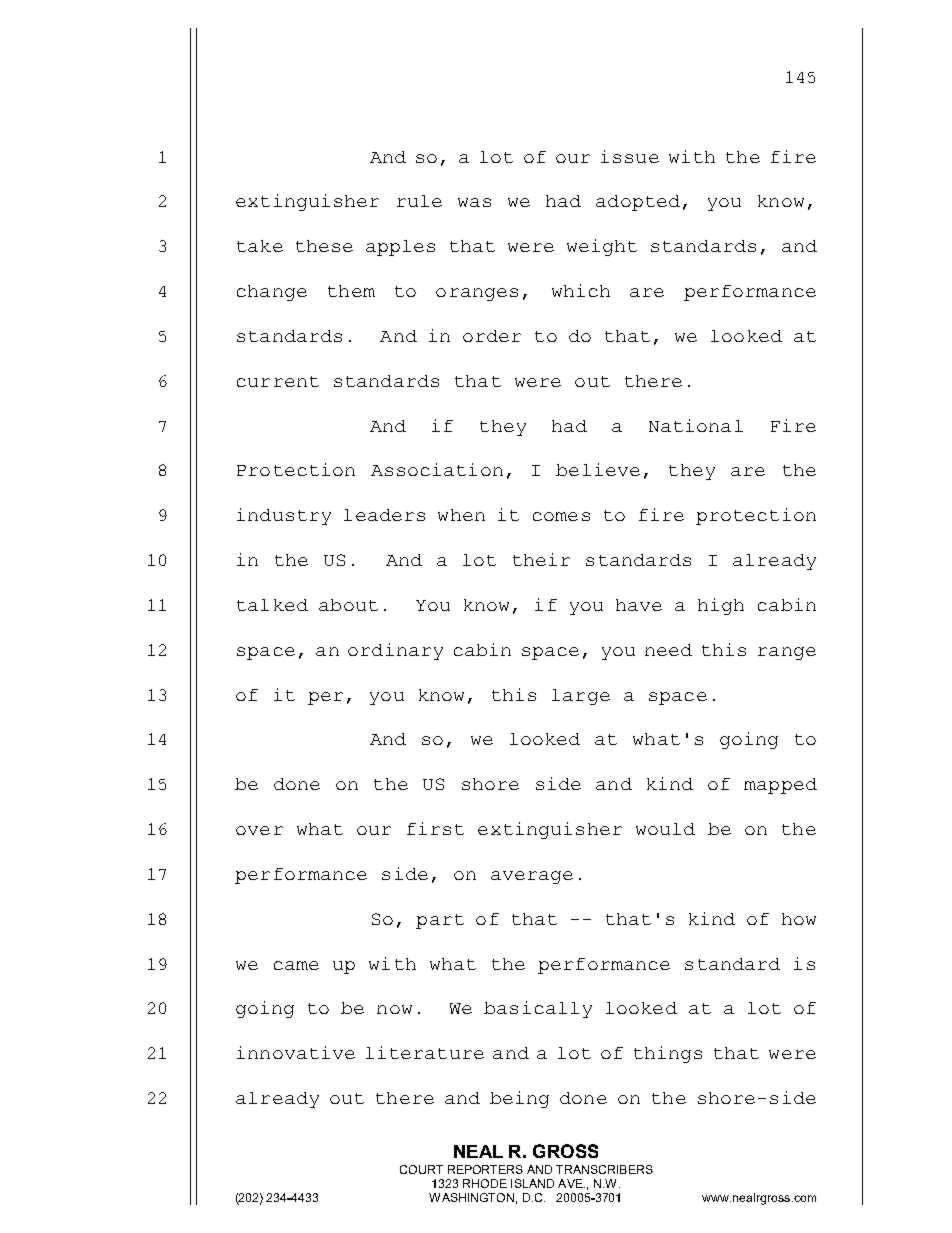 This image has height=1233, width=952. Describe the element at coordinates (421, 1169) in the image. I see `COURT` at that location.
